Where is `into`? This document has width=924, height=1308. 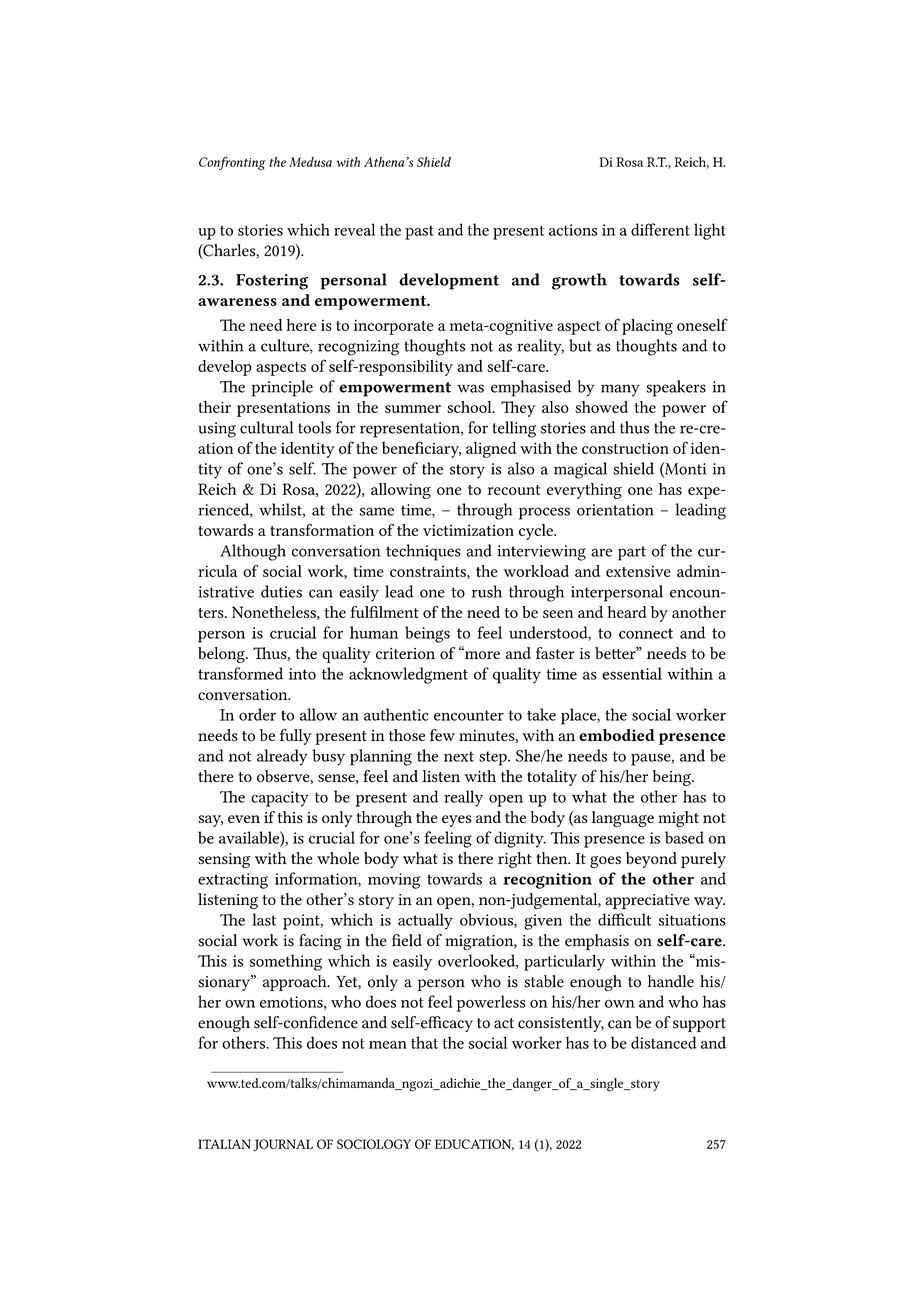 into is located at coordinates (302, 674).
